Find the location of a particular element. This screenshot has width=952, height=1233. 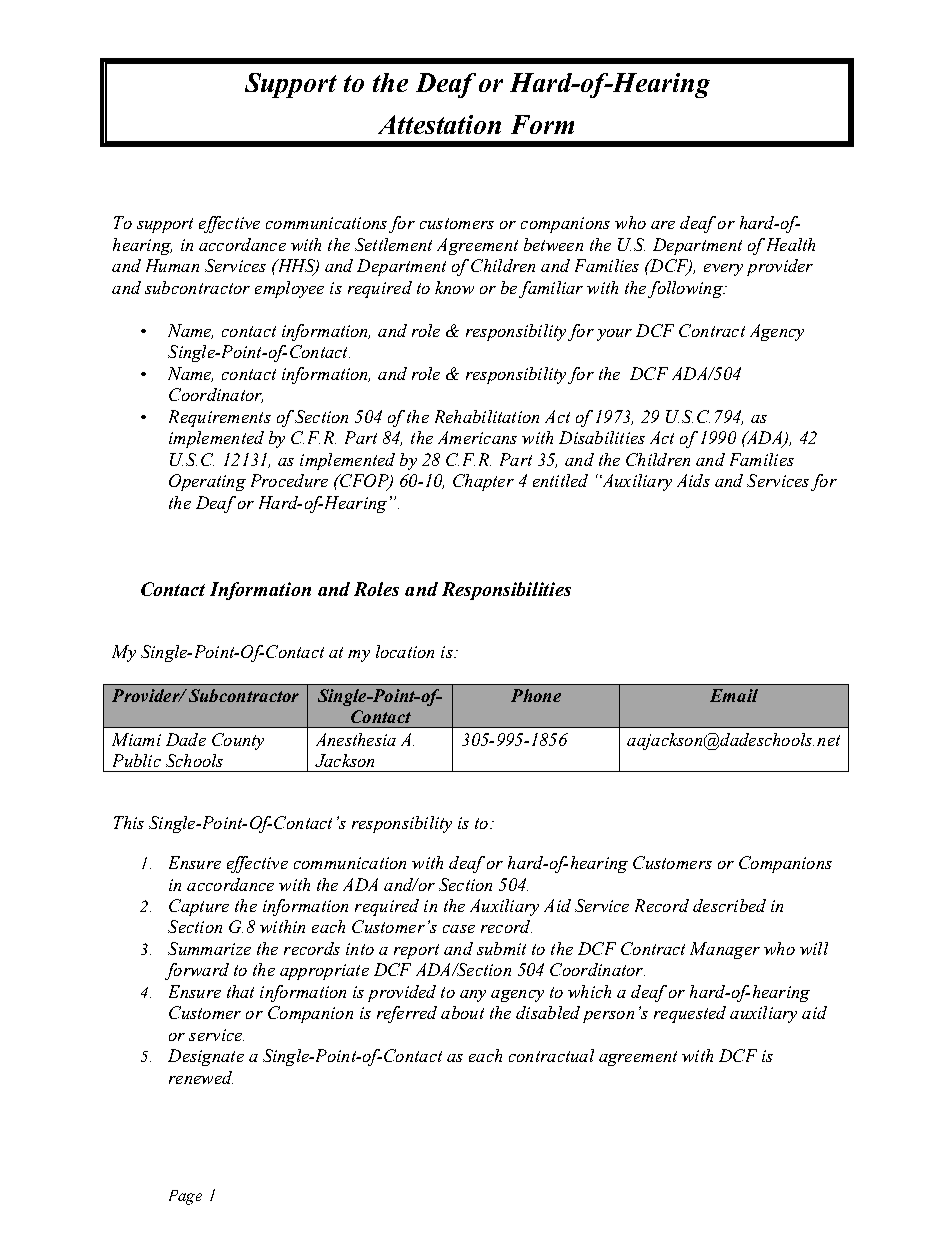

location is located at coordinates (405, 651).
